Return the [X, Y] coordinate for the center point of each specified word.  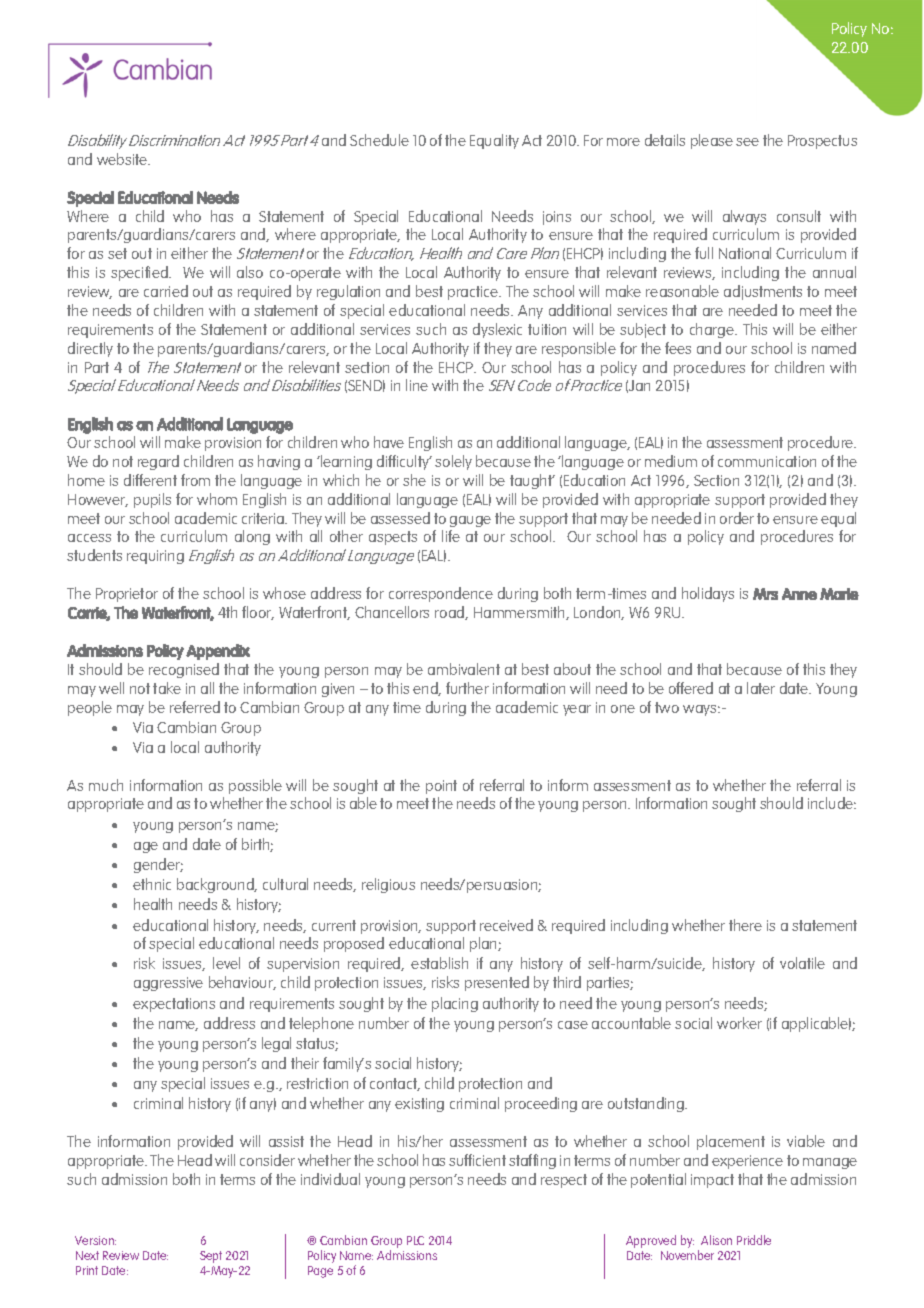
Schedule [379, 140]
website [123, 159]
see [747, 142]
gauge [470, 521]
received [506, 925]
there [745, 925]
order [737, 518]
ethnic [152, 884]
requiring [155, 557]
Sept [211, 1257]
